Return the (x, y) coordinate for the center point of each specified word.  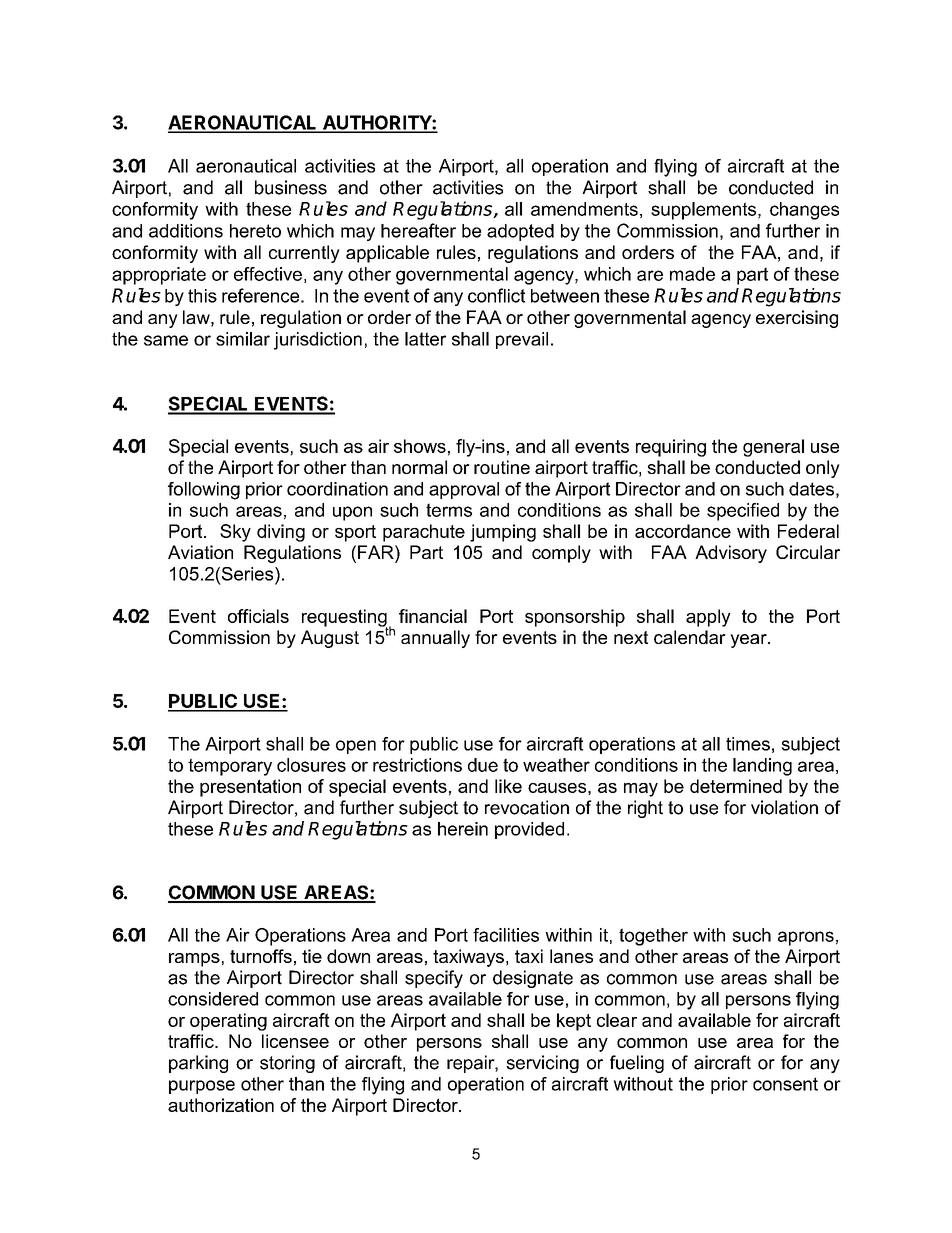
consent (785, 1084)
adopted (520, 232)
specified (743, 512)
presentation (250, 788)
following (204, 491)
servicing (542, 1064)
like (508, 786)
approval (464, 490)
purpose (202, 1087)
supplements (703, 211)
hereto (255, 231)
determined (736, 786)
